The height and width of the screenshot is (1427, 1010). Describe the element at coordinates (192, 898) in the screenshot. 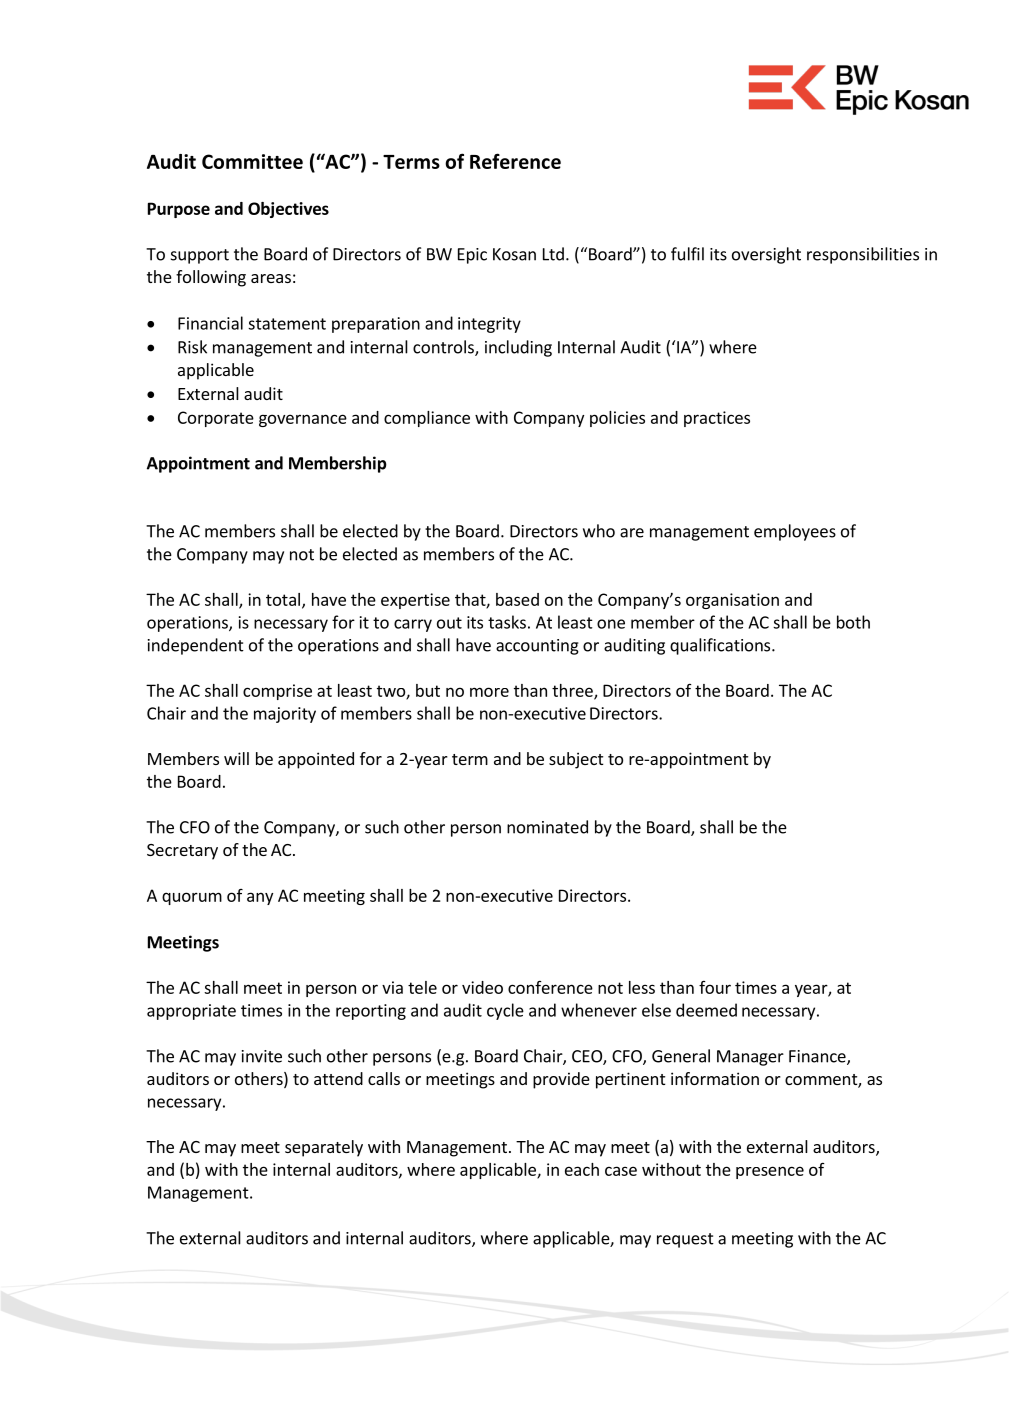

I see `quorum` at that location.
